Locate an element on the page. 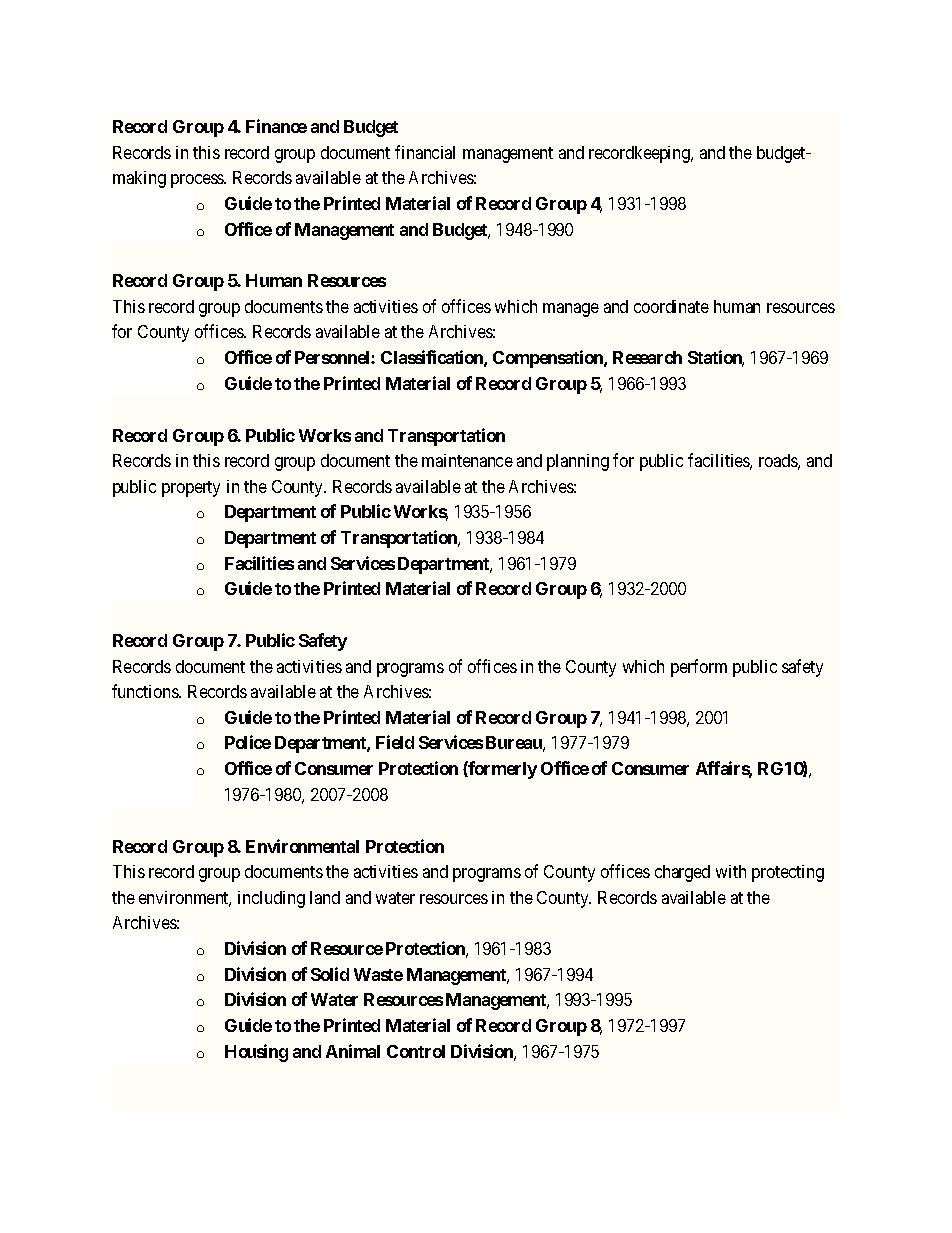 The height and width of the image is (1233, 952). property is located at coordinates (191, 489).
